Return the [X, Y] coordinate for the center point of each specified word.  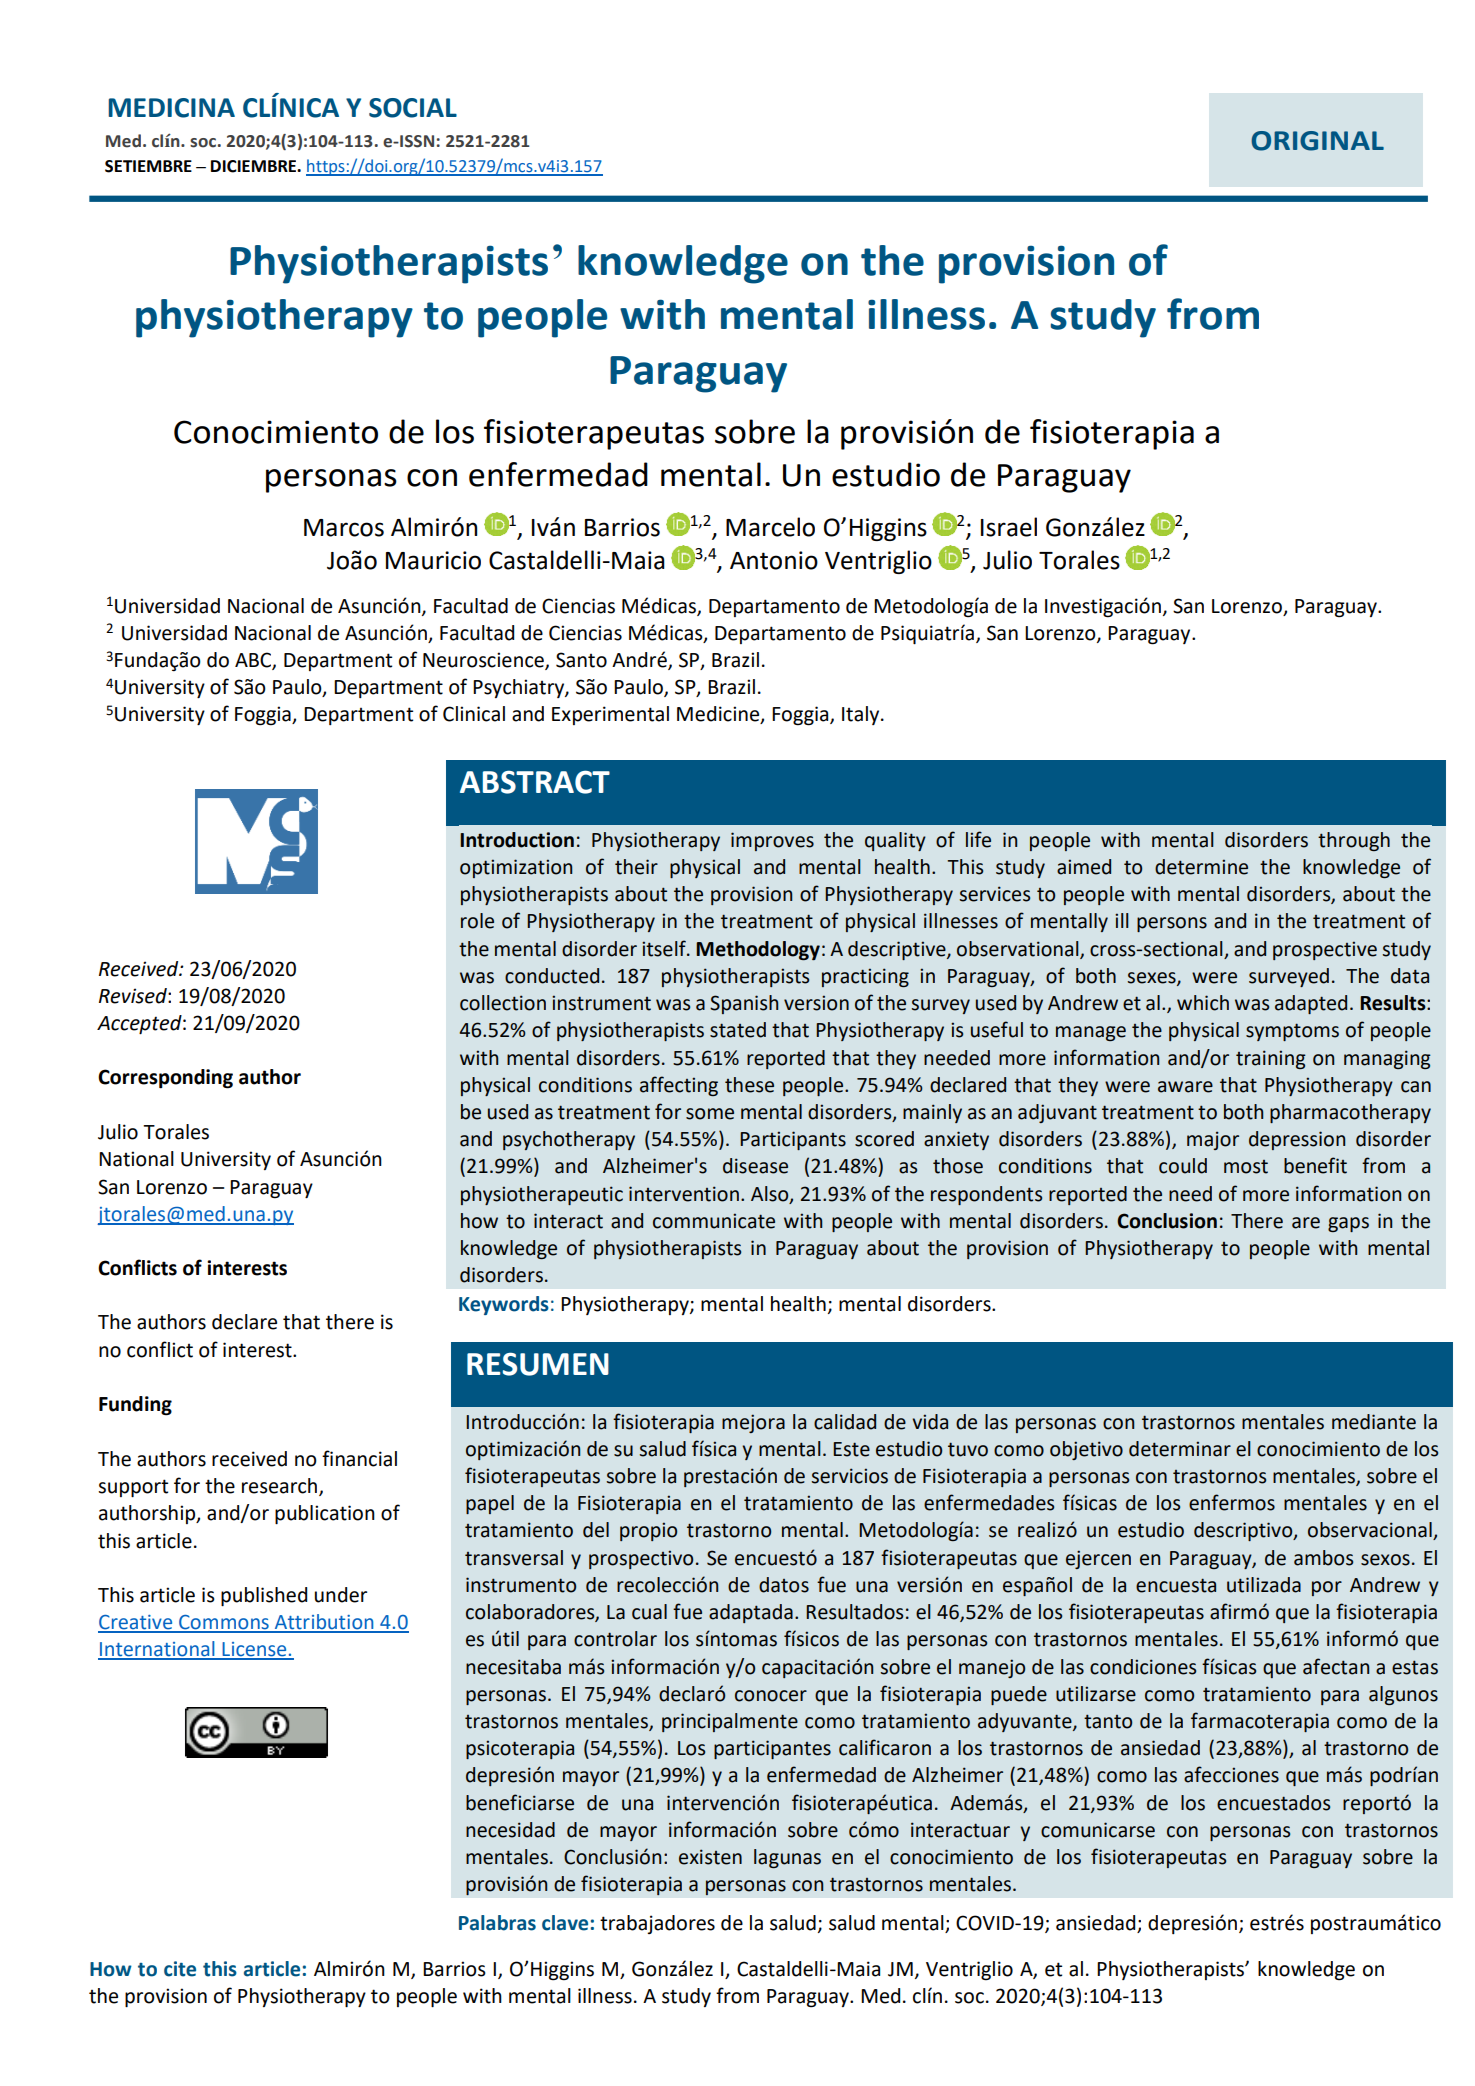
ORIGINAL [1317, 141]
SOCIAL [413, 108]
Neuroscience [484, 661]
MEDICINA [171, 108]
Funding [135, 1406]
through [1354, 841]
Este [851, 1449]
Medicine [719, 715]
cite [180, 1969]
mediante [1374, 1422]
